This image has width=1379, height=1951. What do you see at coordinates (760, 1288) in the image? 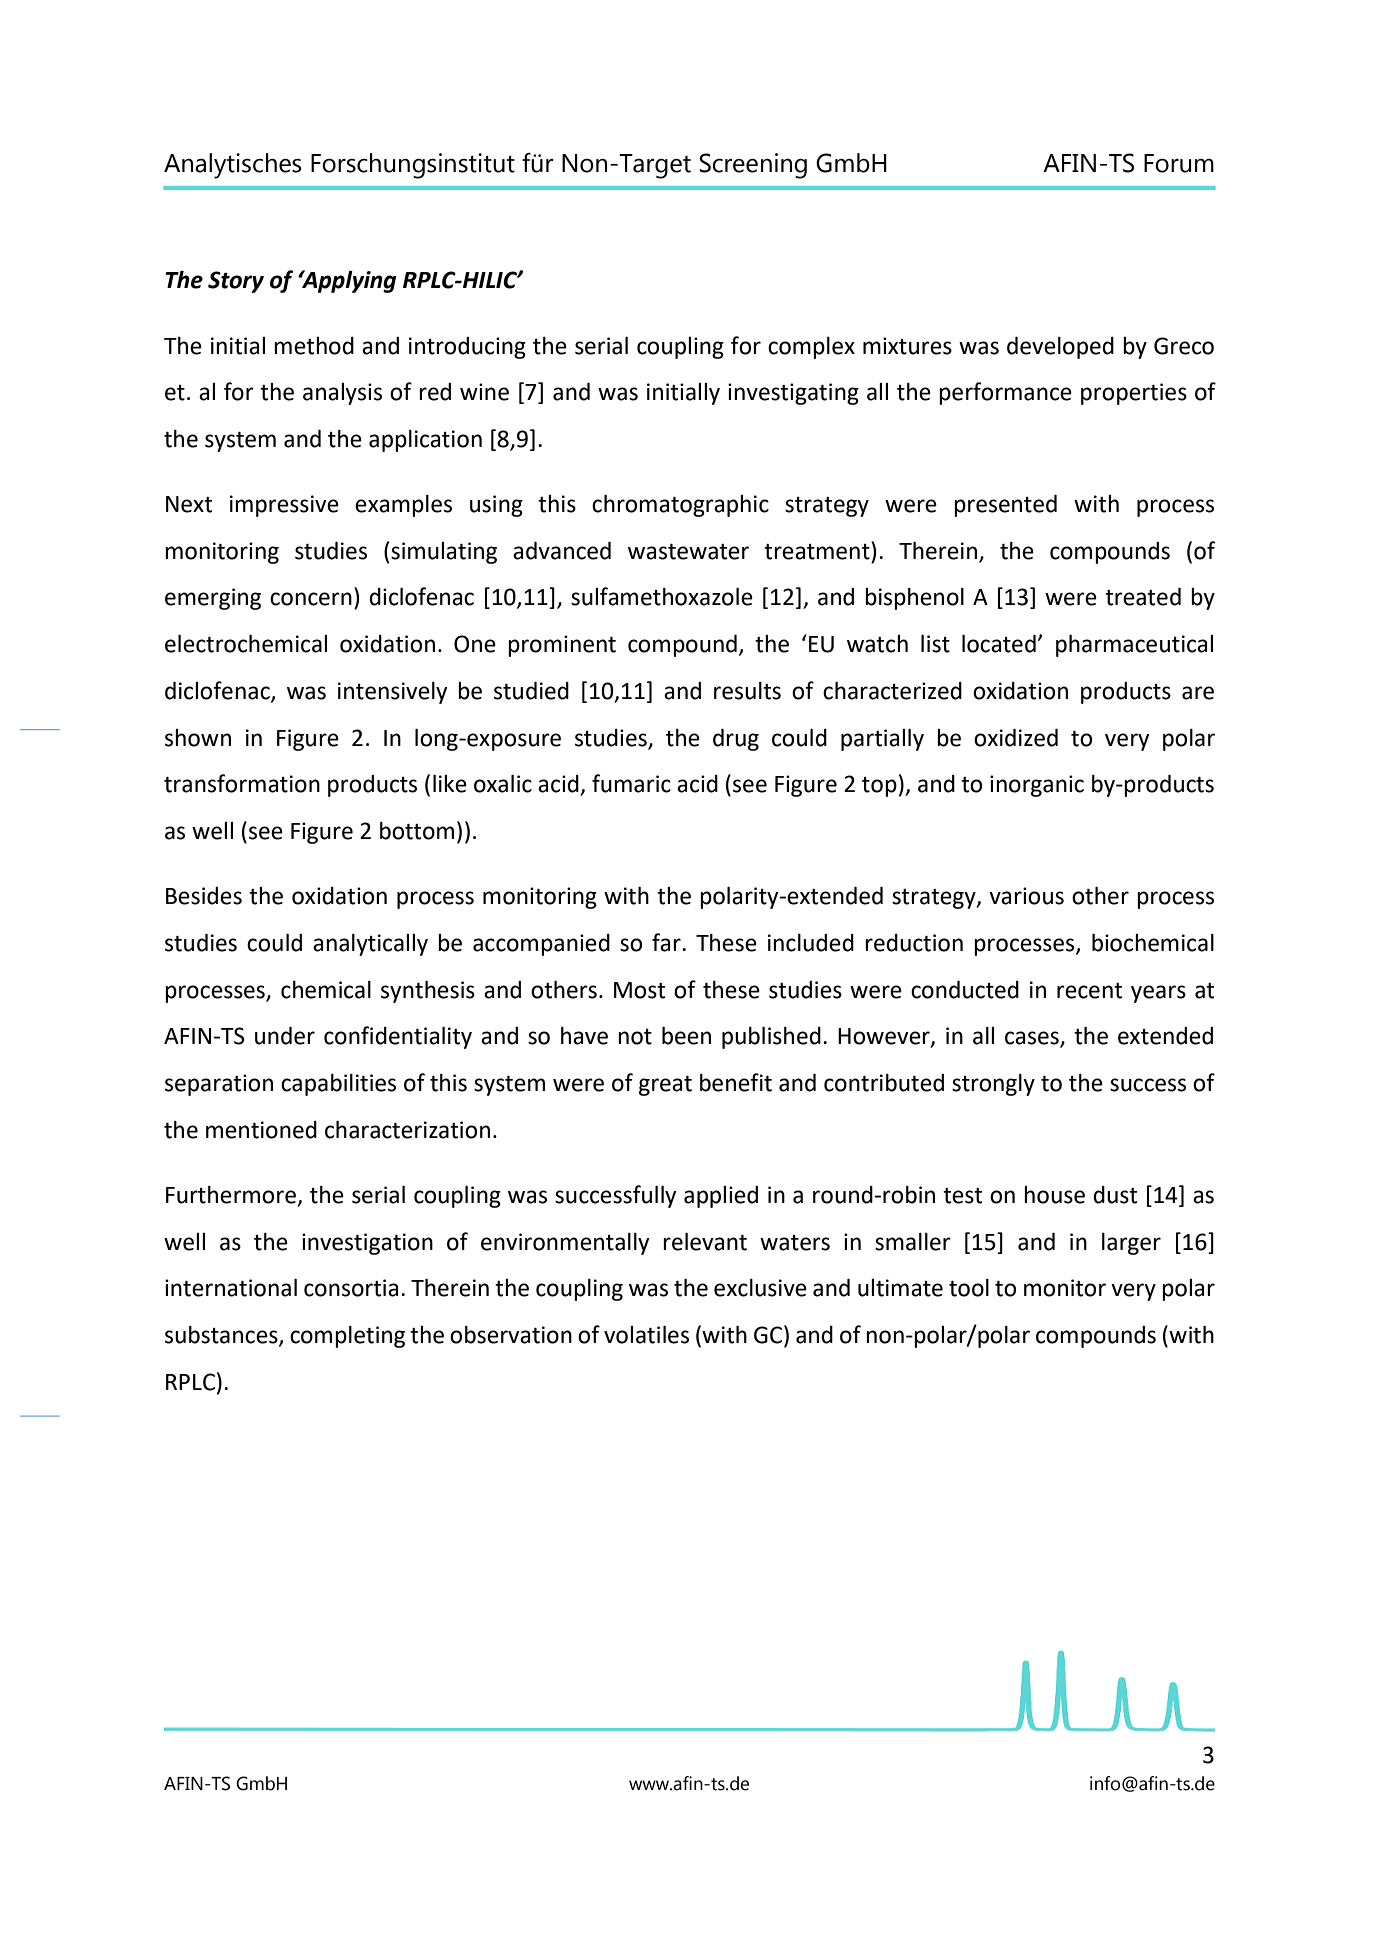
I see `exclusive` at bounding box center [760, 1288].
